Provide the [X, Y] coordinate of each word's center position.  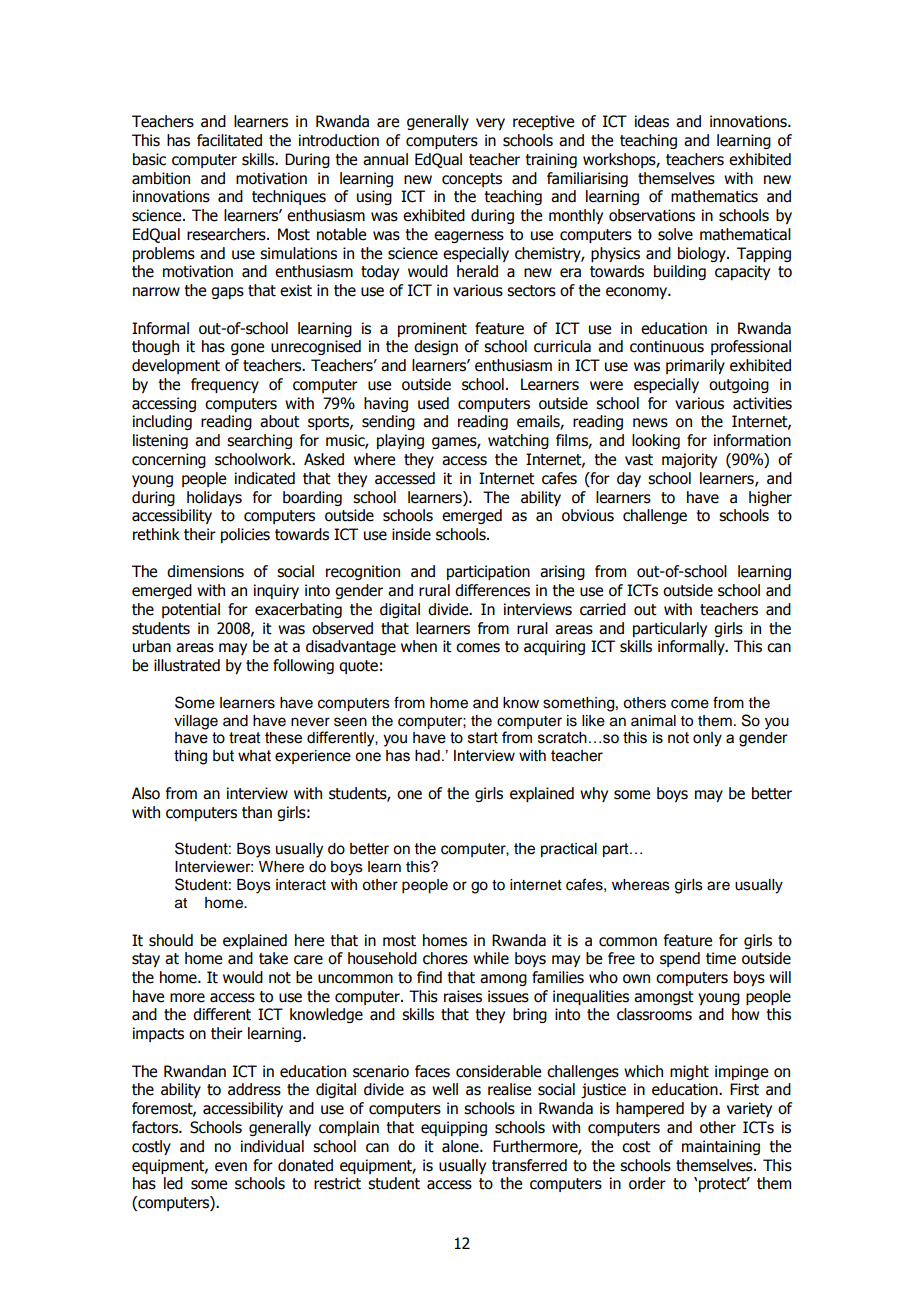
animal [653, 720]
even [231, 1167]
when [419, 646]
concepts [472, 180]
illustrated [187, 665]
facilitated [229, 140]
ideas [652, 121]
